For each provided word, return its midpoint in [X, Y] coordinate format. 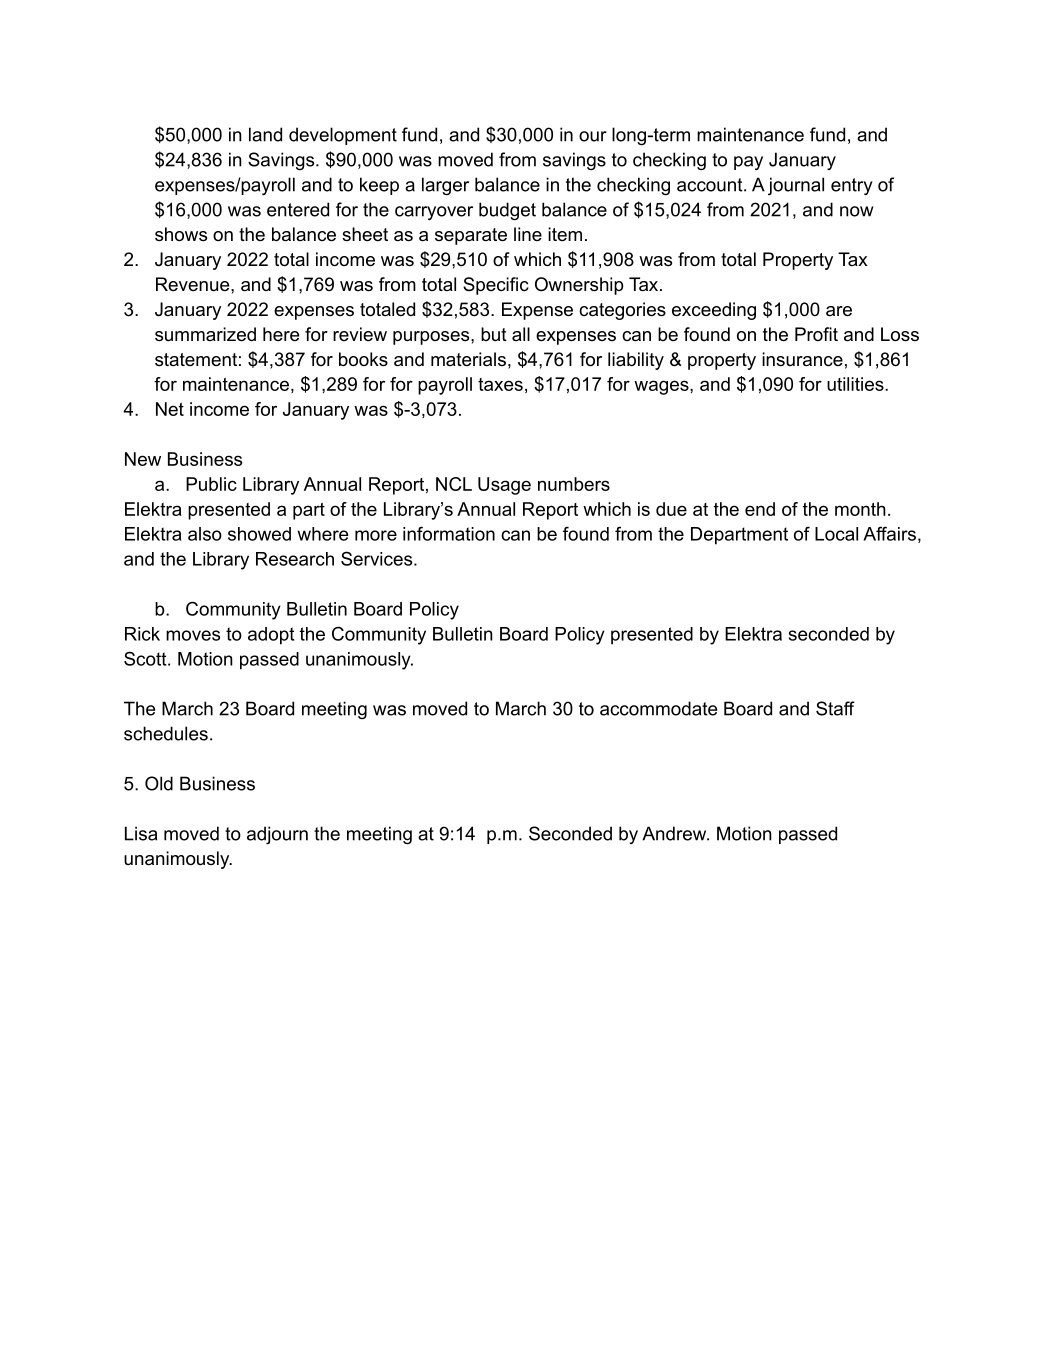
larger [445, 186]
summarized [205, 334]
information [449, 533]
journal [796, 186]
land [265, 134]
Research [295, 559]
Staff [835, 708]
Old [159, 783]
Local [836, 534]
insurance [802, 359]
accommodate [658, 708]
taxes [500, 384]
